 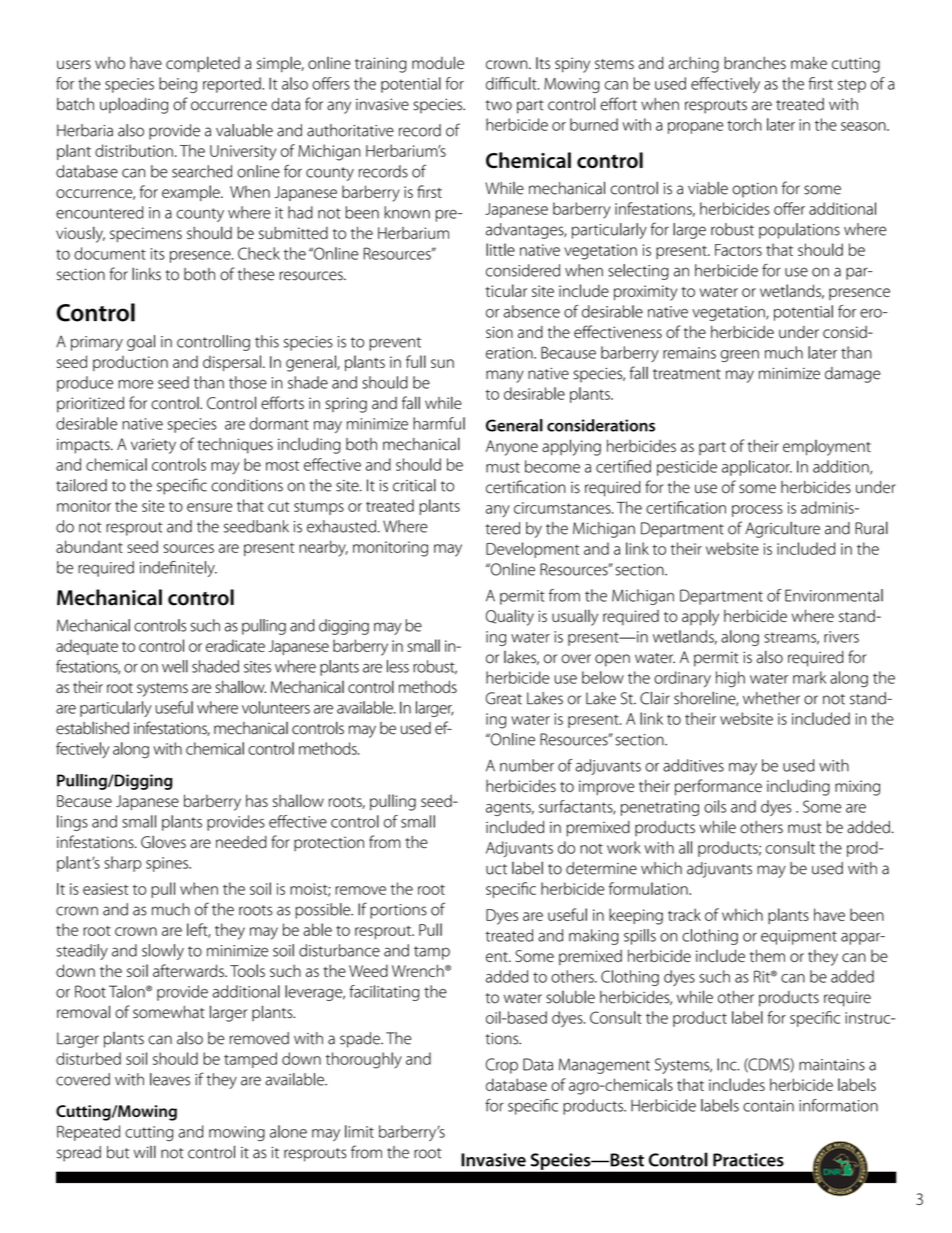 I want to click on applicator, so click(x=757, y=468).
